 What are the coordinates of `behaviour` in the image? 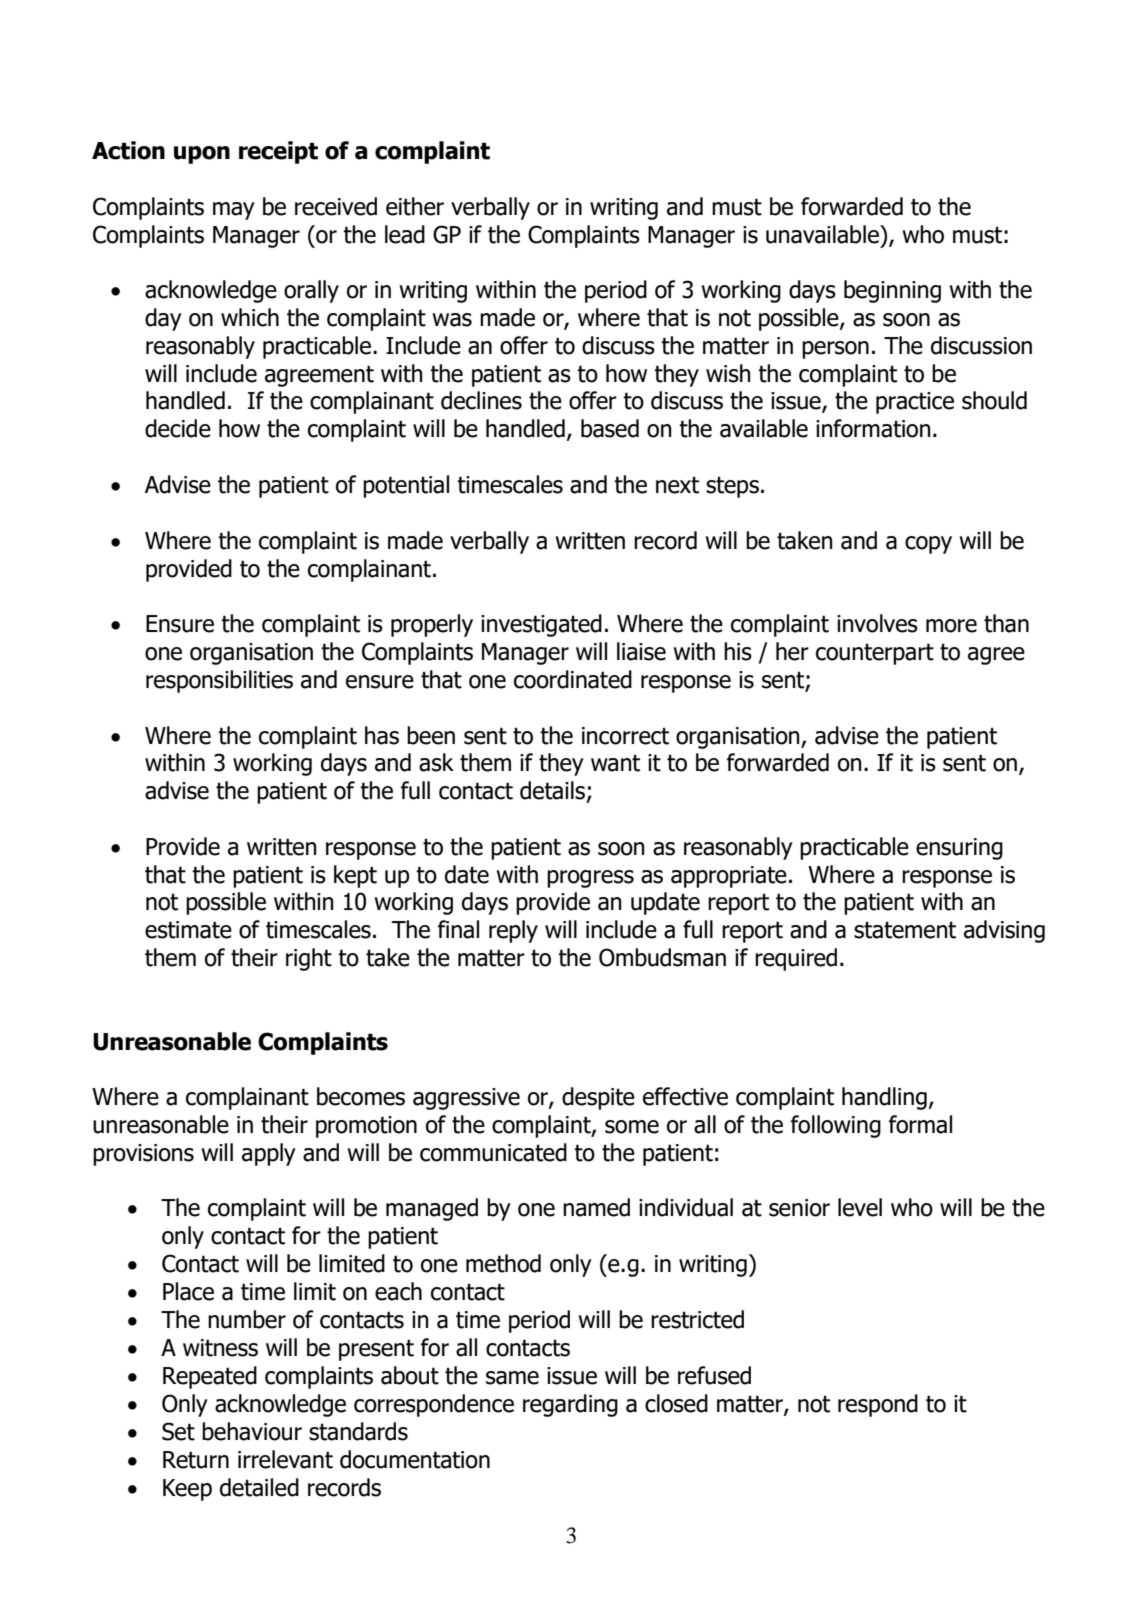 It's located at (252, 1431).
